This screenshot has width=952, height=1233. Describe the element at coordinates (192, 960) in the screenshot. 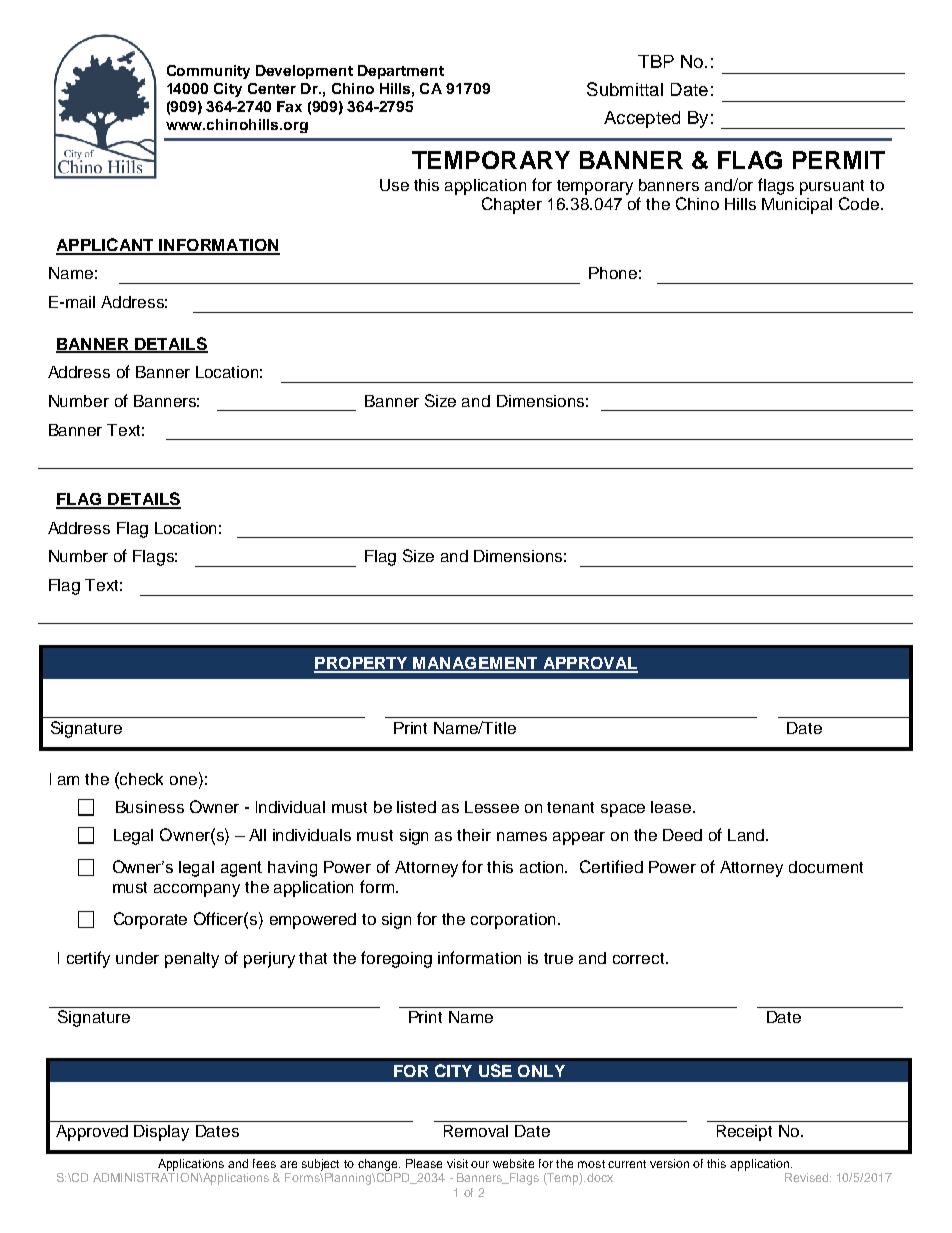

I see `penalty` at that location.
